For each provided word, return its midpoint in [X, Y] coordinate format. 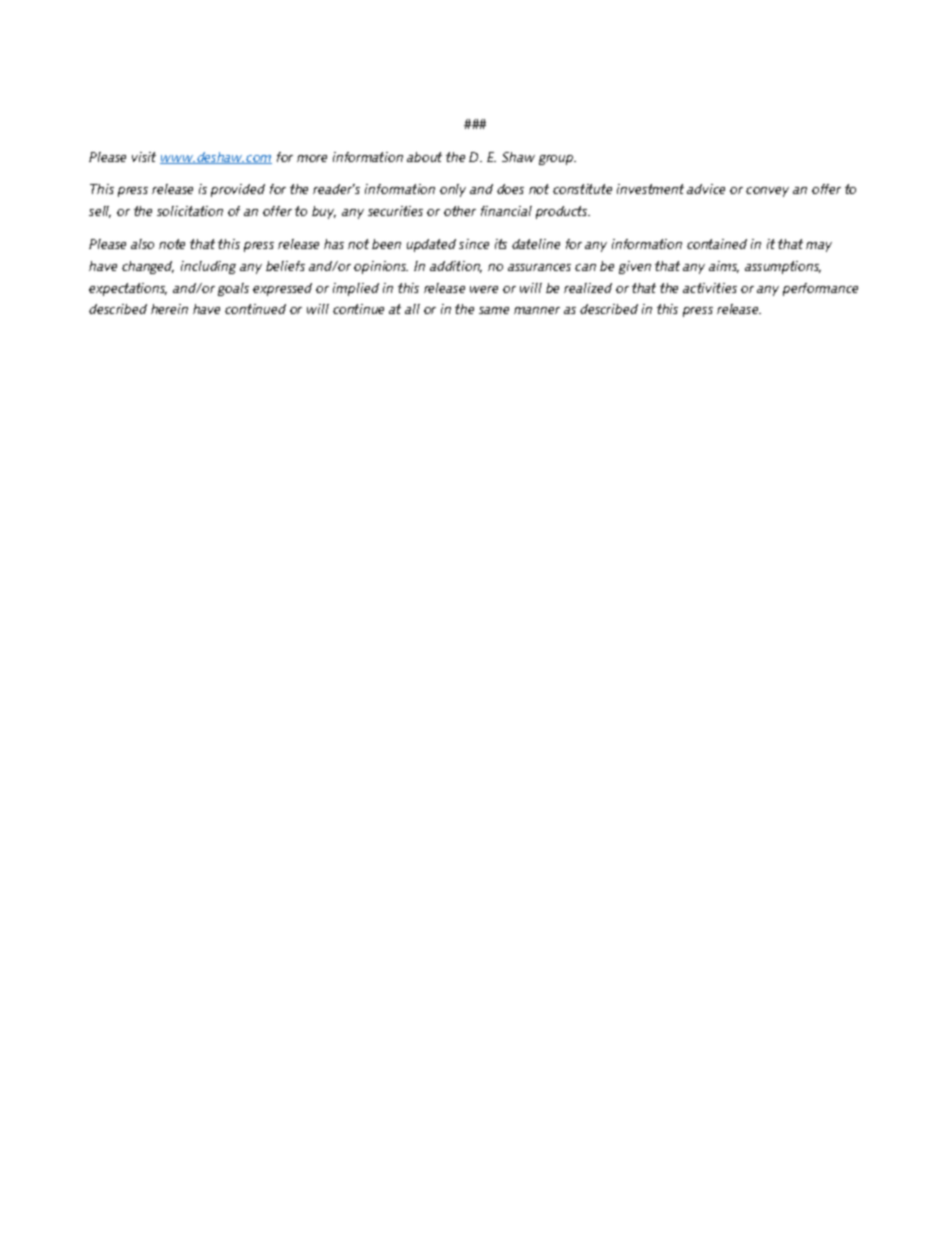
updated [431, 245]
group [557, 160]
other [460, 211]
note [172, 244]
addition [456, 267]
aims [724, 267]
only [453, 190]
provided [238, 190]
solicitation [190, 211]
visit [144, 157]
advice [706, 189]
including [208, 267]
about [424, 157]
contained [717, 244]
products [563, 212]
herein [169, 309]
